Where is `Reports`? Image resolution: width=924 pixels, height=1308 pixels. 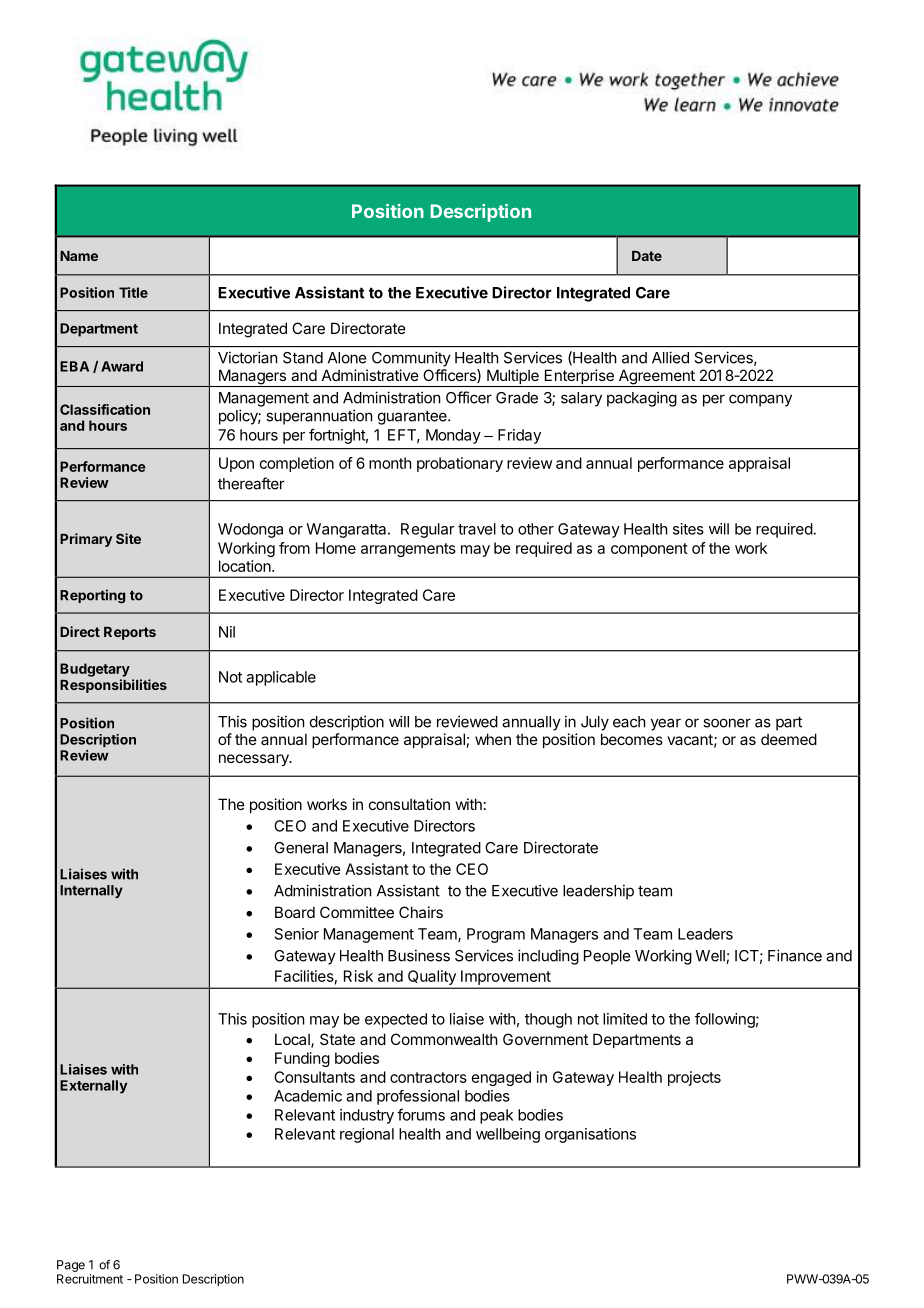
Reports is located at coordinates (130, 633).
